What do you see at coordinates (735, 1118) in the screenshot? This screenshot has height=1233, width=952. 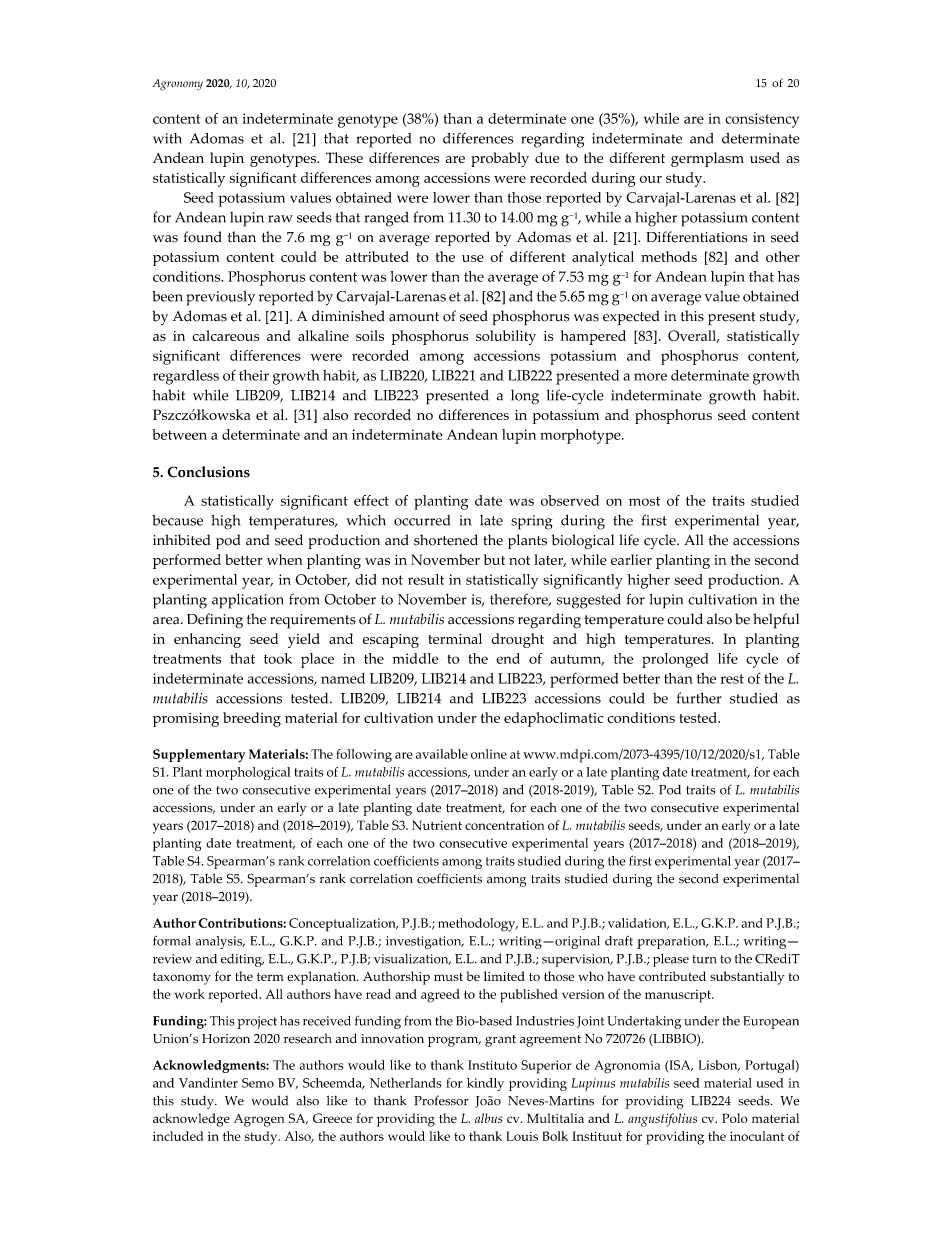 I see `Polo` at bounding box center [735, 1118].
